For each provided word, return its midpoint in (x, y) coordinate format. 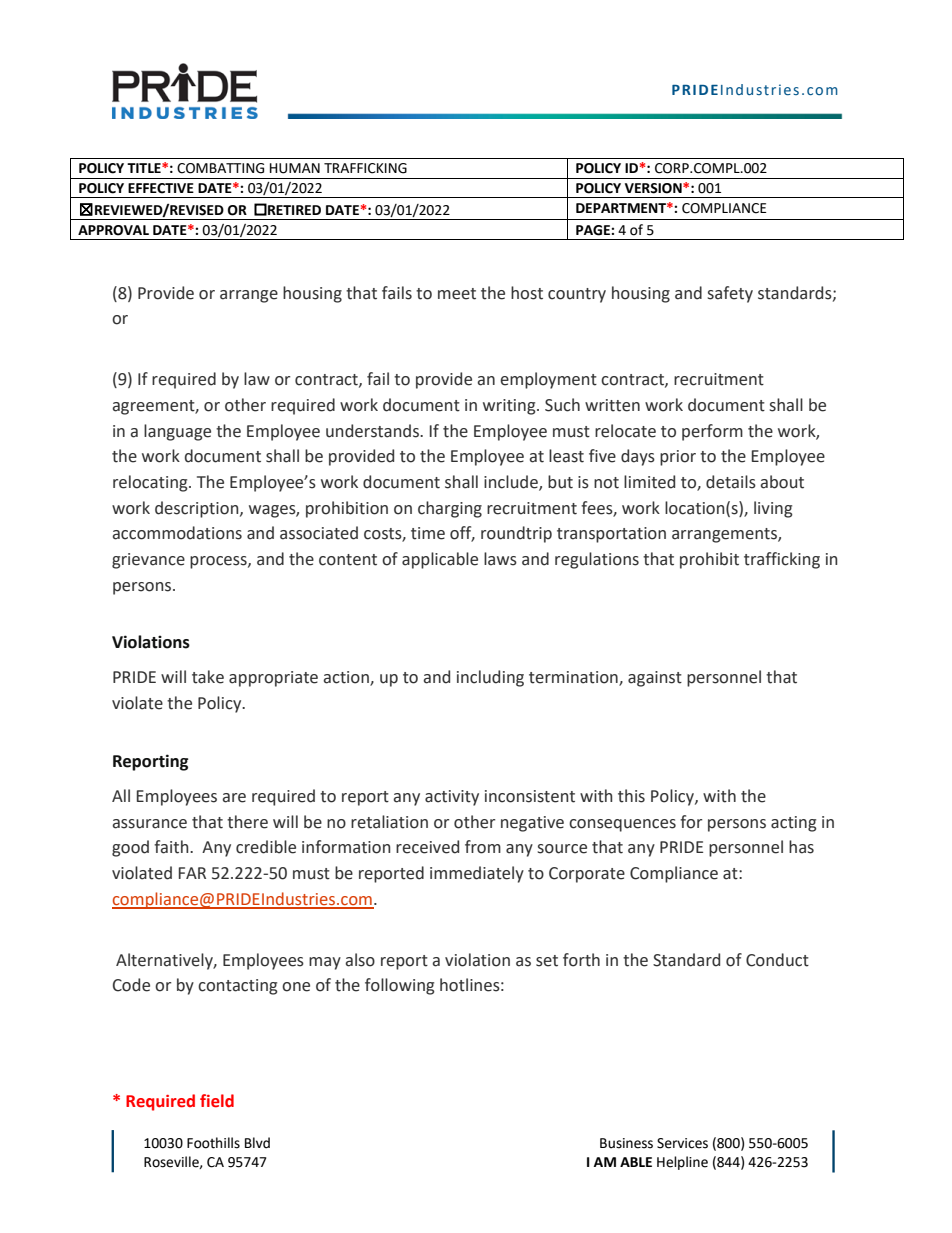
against (655, 679)
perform (712, 432)
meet (457, 294)
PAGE (594, 230)
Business (626, 1143)
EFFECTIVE (161, 188)
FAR (192, 873)
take (208, 677)
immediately (477, 874)
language (177, 432)
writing (510, 407)
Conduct (777, 960)
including (490, 678)
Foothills (213, 1143)
